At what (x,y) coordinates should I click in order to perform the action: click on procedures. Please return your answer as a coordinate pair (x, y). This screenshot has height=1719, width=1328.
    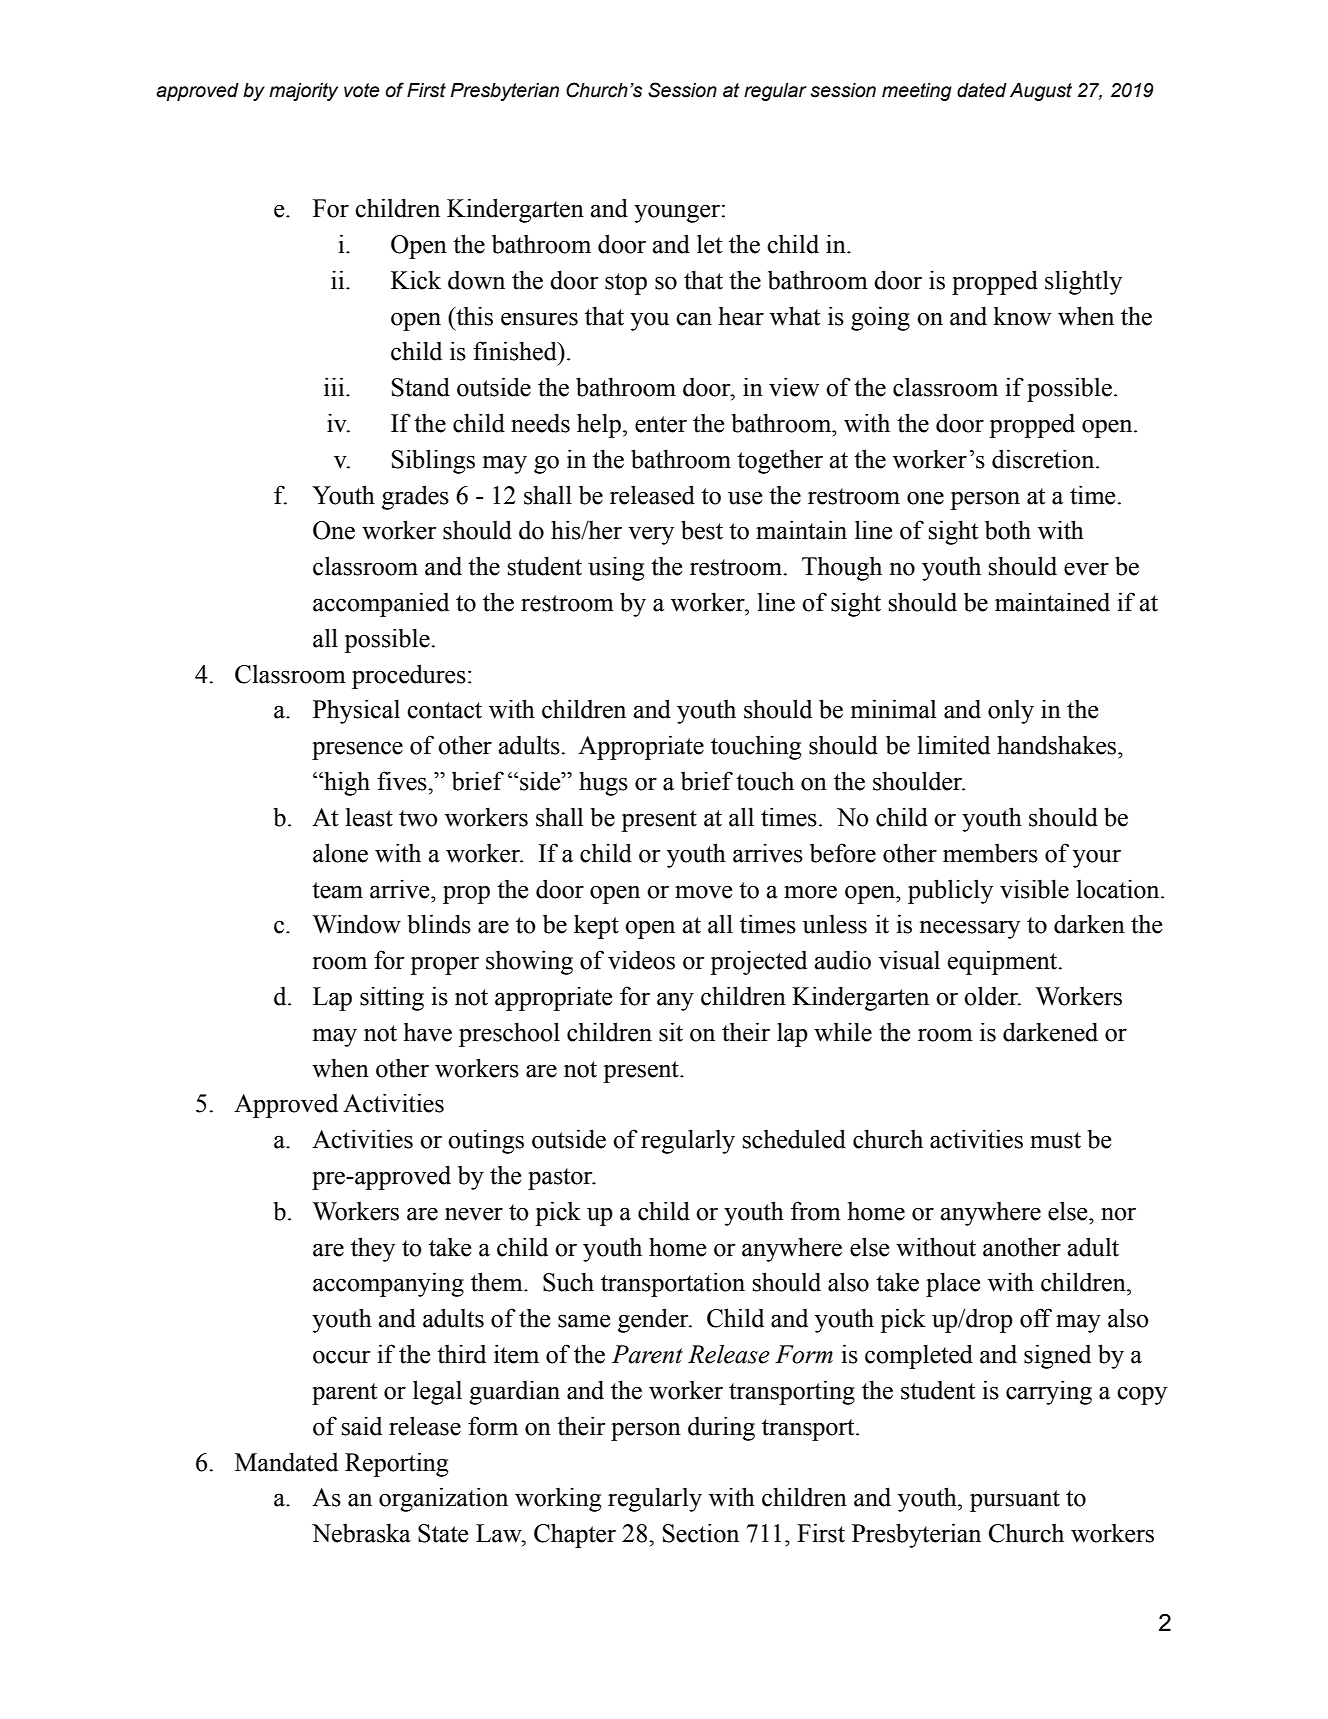
    Looking at the image, I should click on (409, 676).
